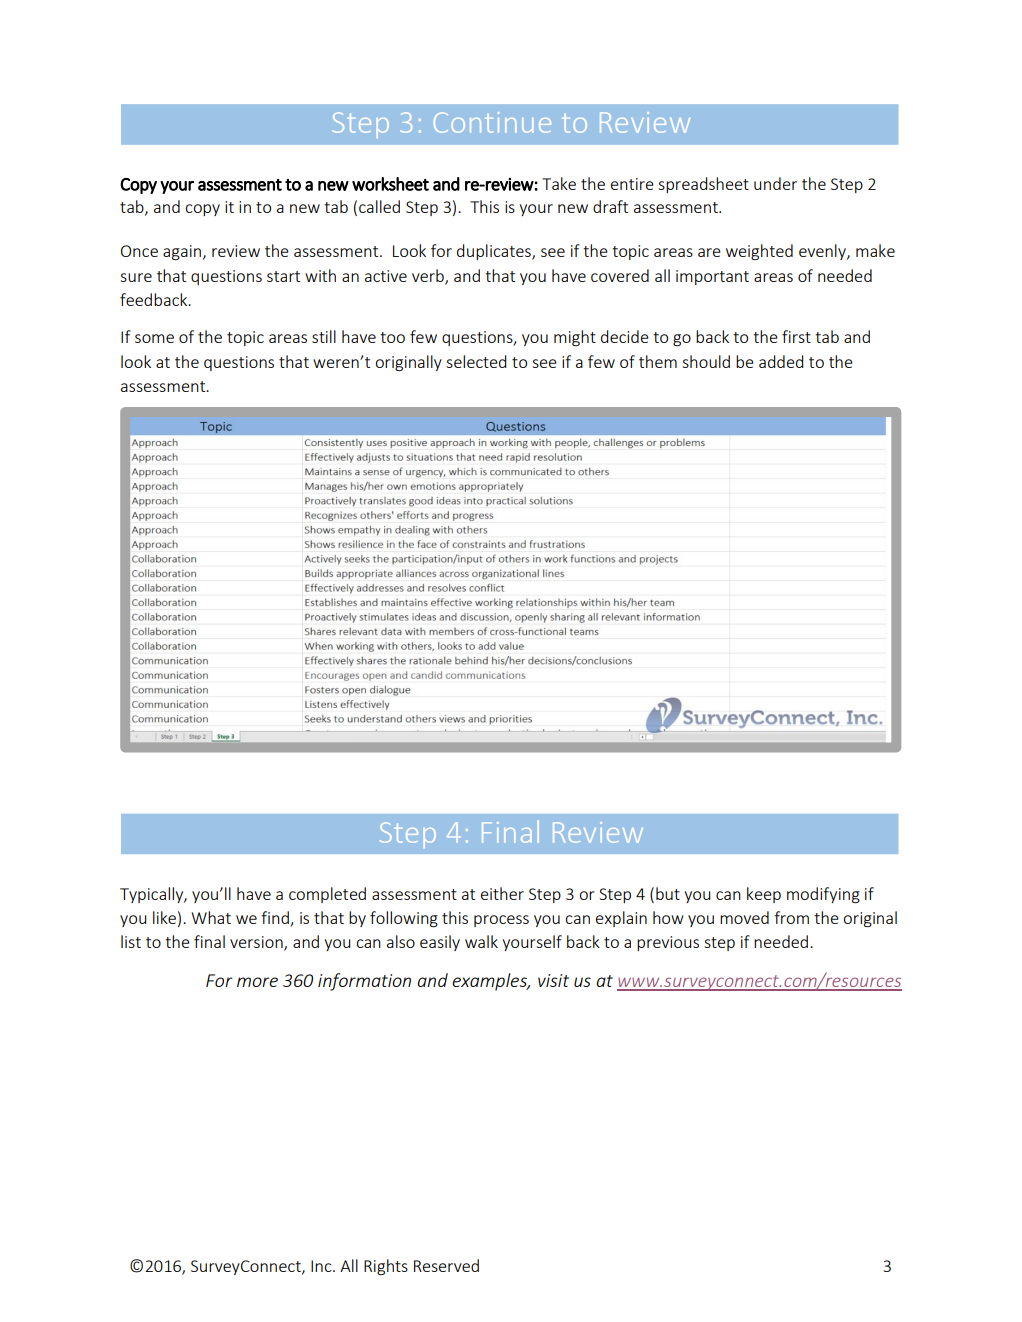 Image resolution: width=1022 pixels, height=1322 pixels. Describe the element at coordinates (764, 895) in the image. I see `keep` at that location.
